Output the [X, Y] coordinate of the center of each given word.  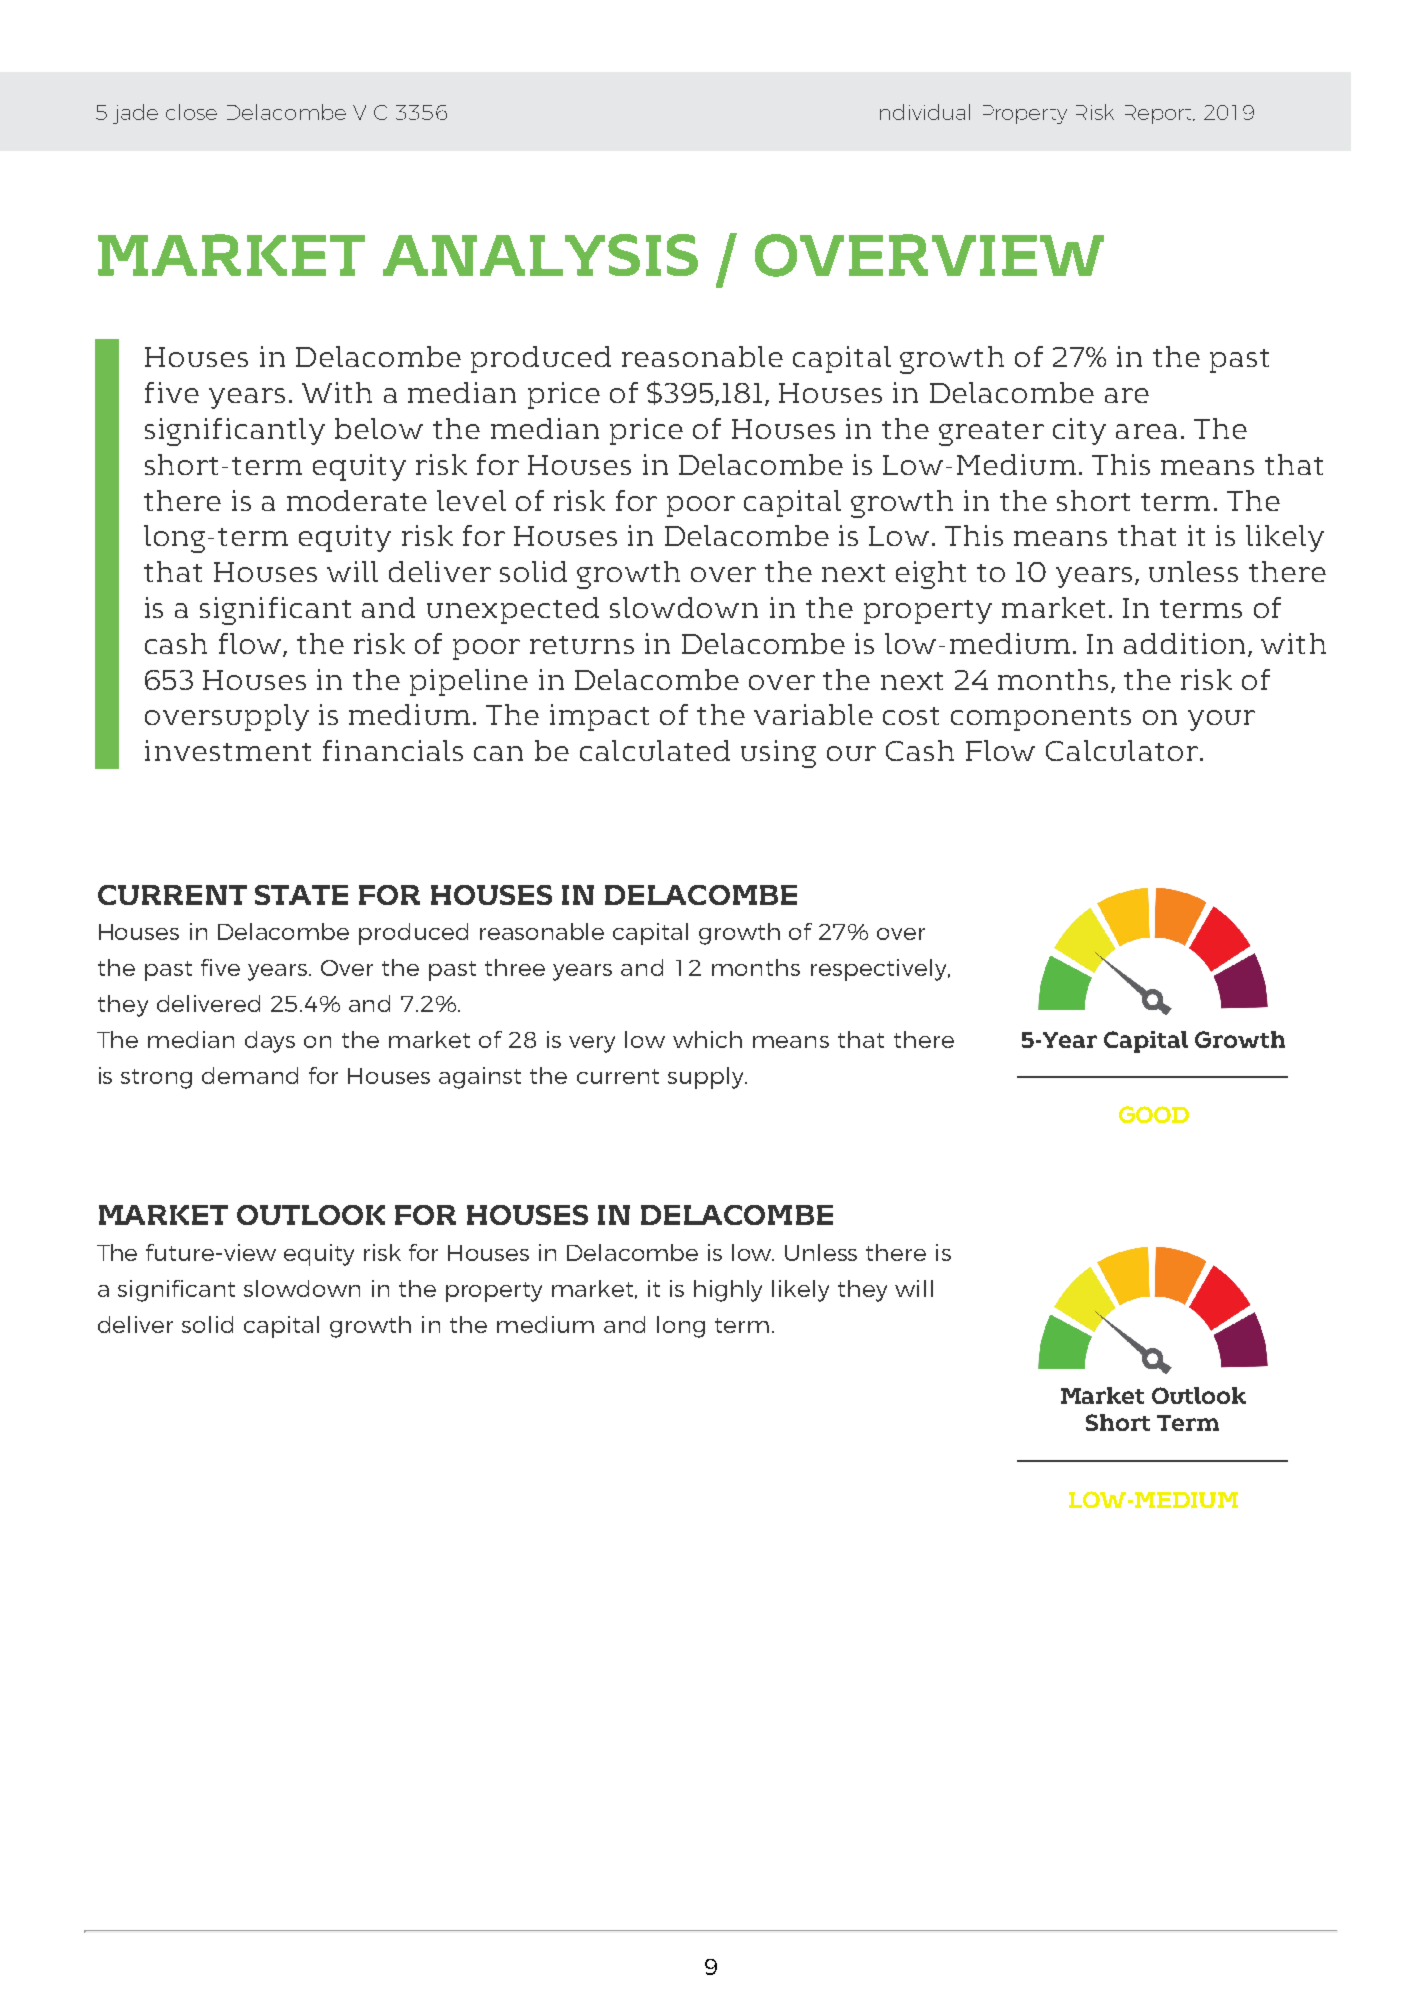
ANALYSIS [540, 255]
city [1079, 431]
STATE [301, 895]
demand [250, 1075]
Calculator [1122, 750]
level [471, 500]
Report [1160, 114]
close [191, 112]
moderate [357, 500]
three [515, 967]
